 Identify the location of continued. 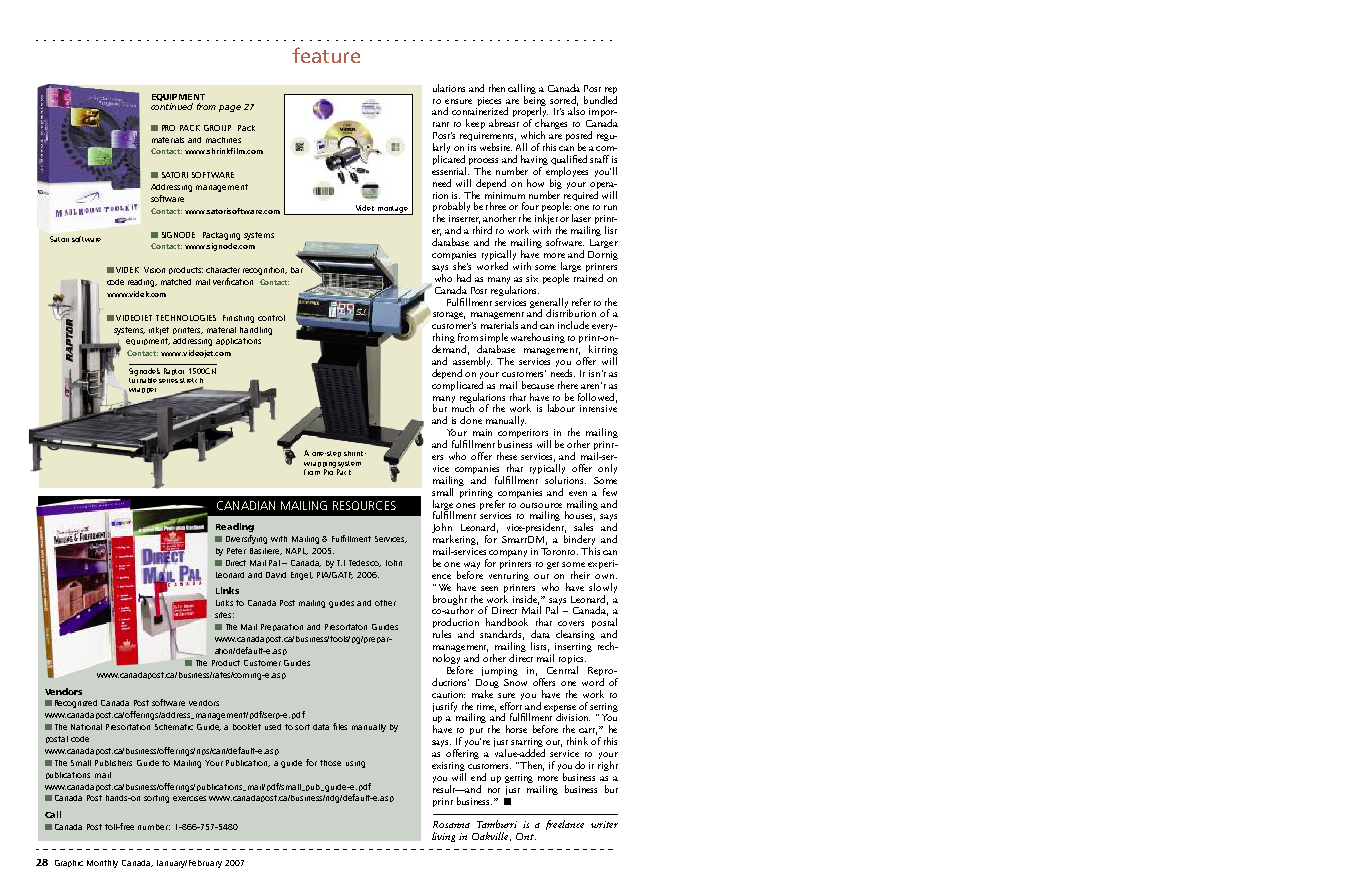
(172, 106).
